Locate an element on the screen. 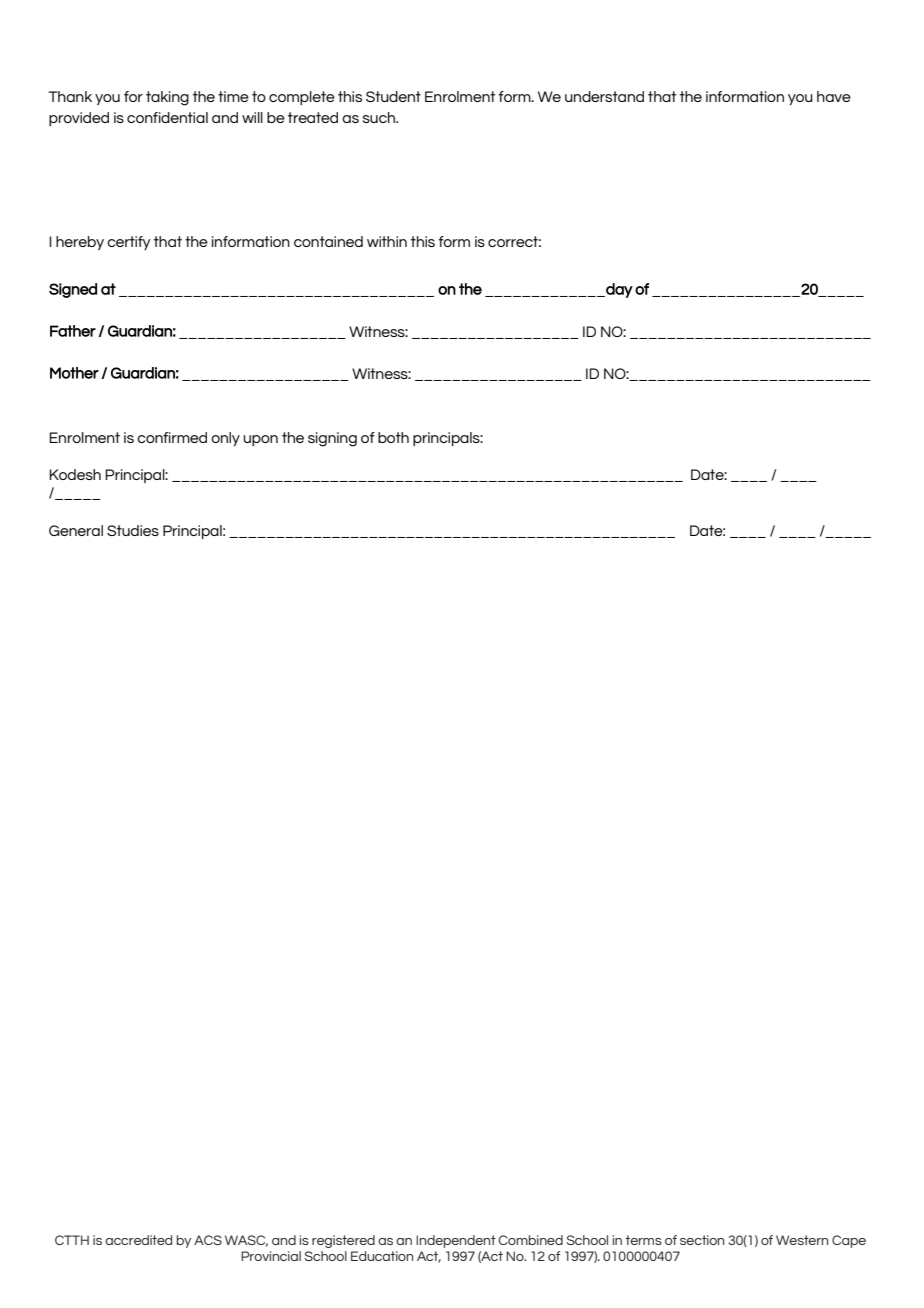 The height and width of the screenshot is (1308, 924). Combined is located at coordinates (530, 1240).
